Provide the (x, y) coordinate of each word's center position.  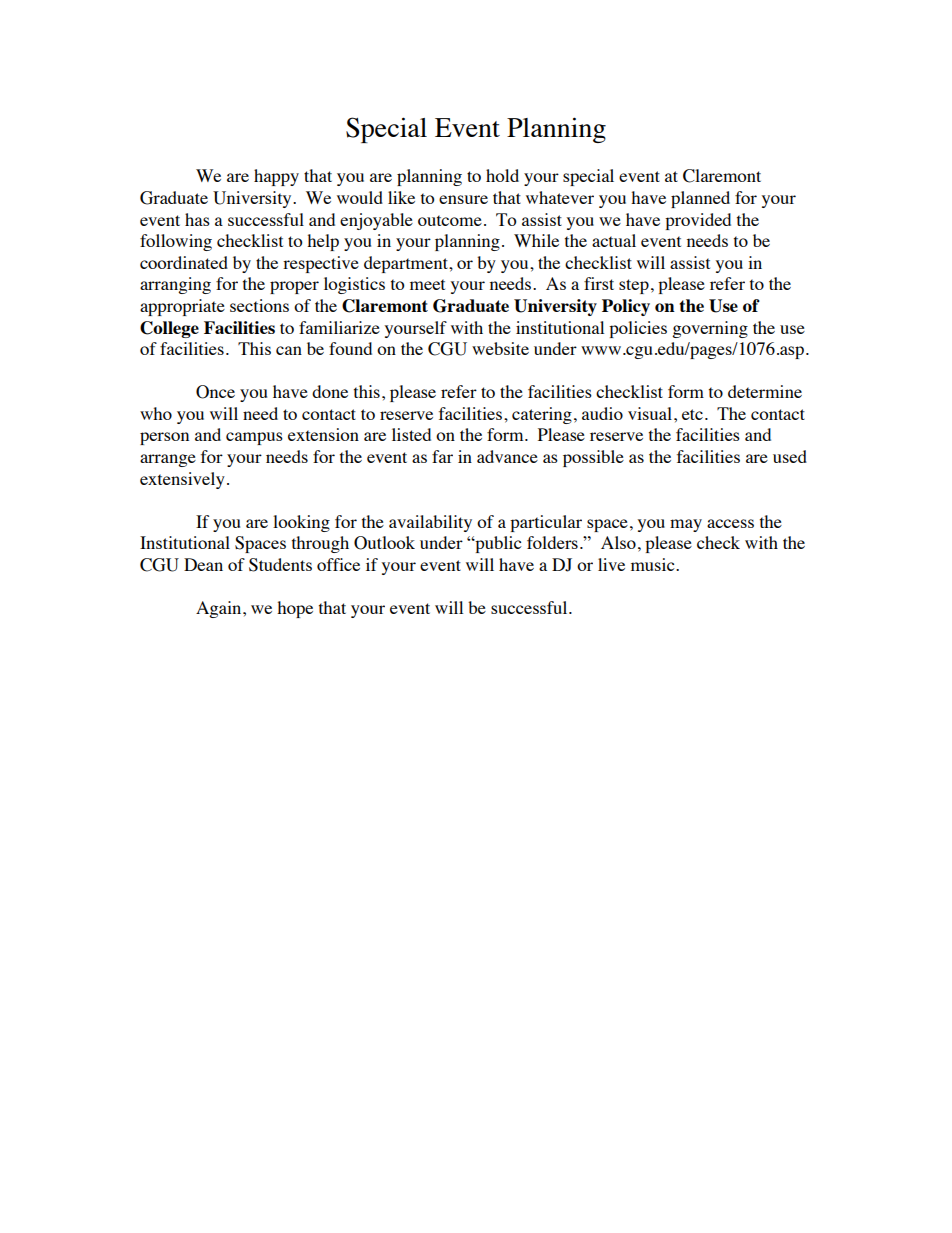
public (497, 544)
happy (276, 177)
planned (700, 199)
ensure (463, 199)
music (654, 564)
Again (220, 609)
